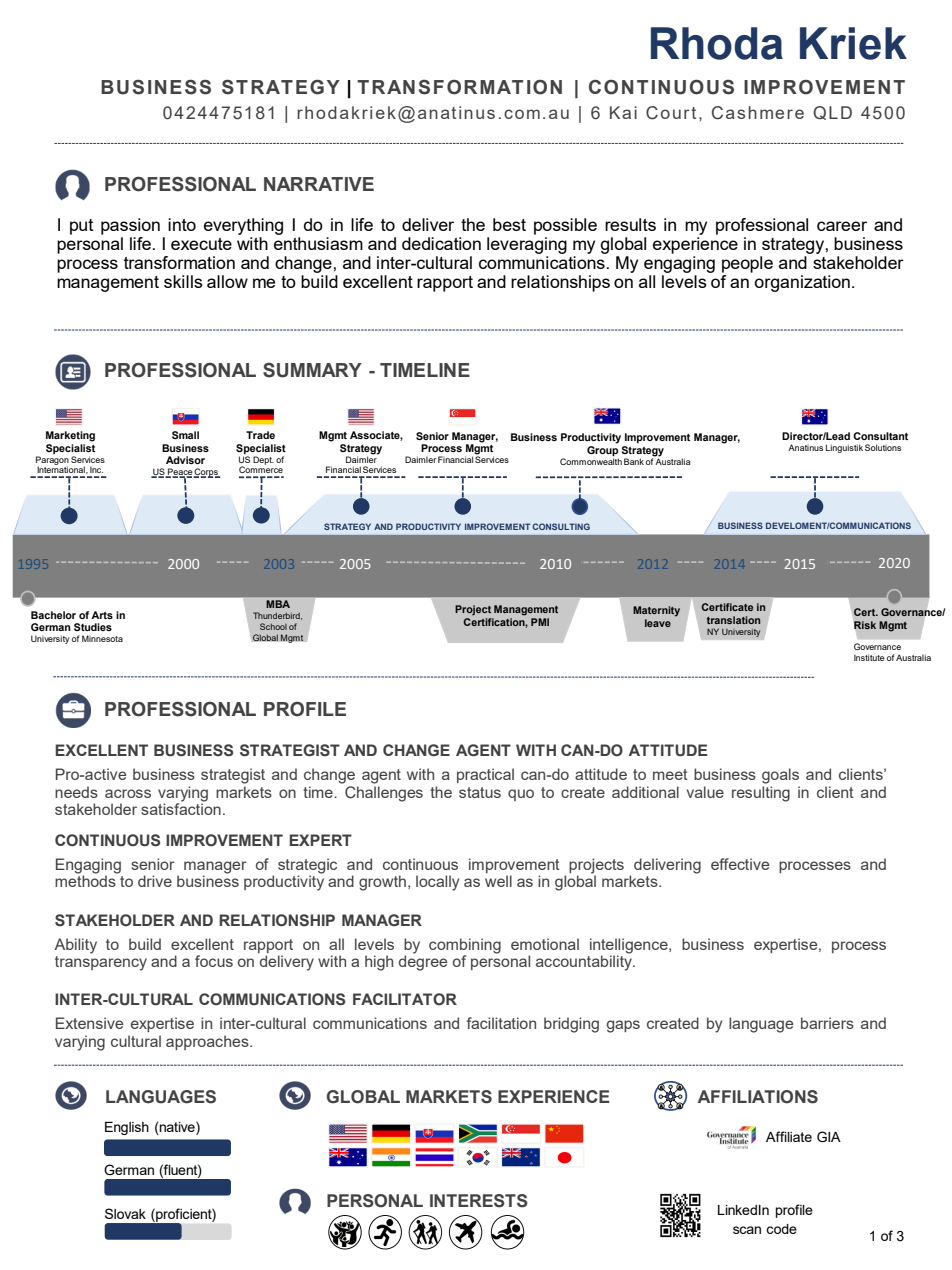 This image has height=1270, width=952. What do you see at coordinates (761, 794) in the image?
I see `resulting` at bounding box center [761, 794].
